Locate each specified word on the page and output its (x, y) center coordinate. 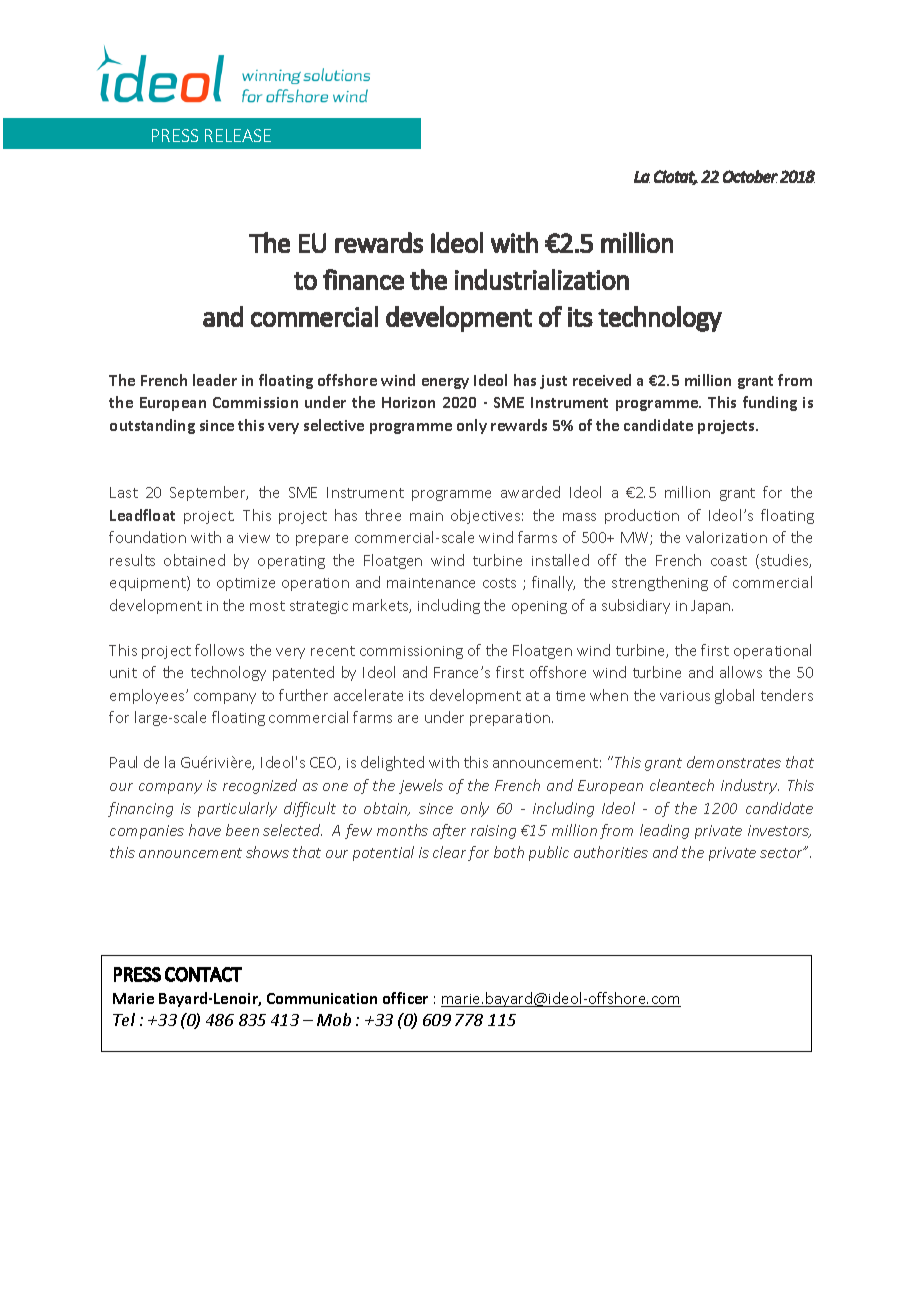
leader (215, 380)
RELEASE (238, 135)
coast (729, 561)
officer (405, 998)
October (750, 176)
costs (499, 583)
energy (445, 383)
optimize (246, 584)
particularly (237, 809)
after (449, 831)
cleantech (682, 785)
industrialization (542, 279)
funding (770, 403)
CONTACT (203, 974)
